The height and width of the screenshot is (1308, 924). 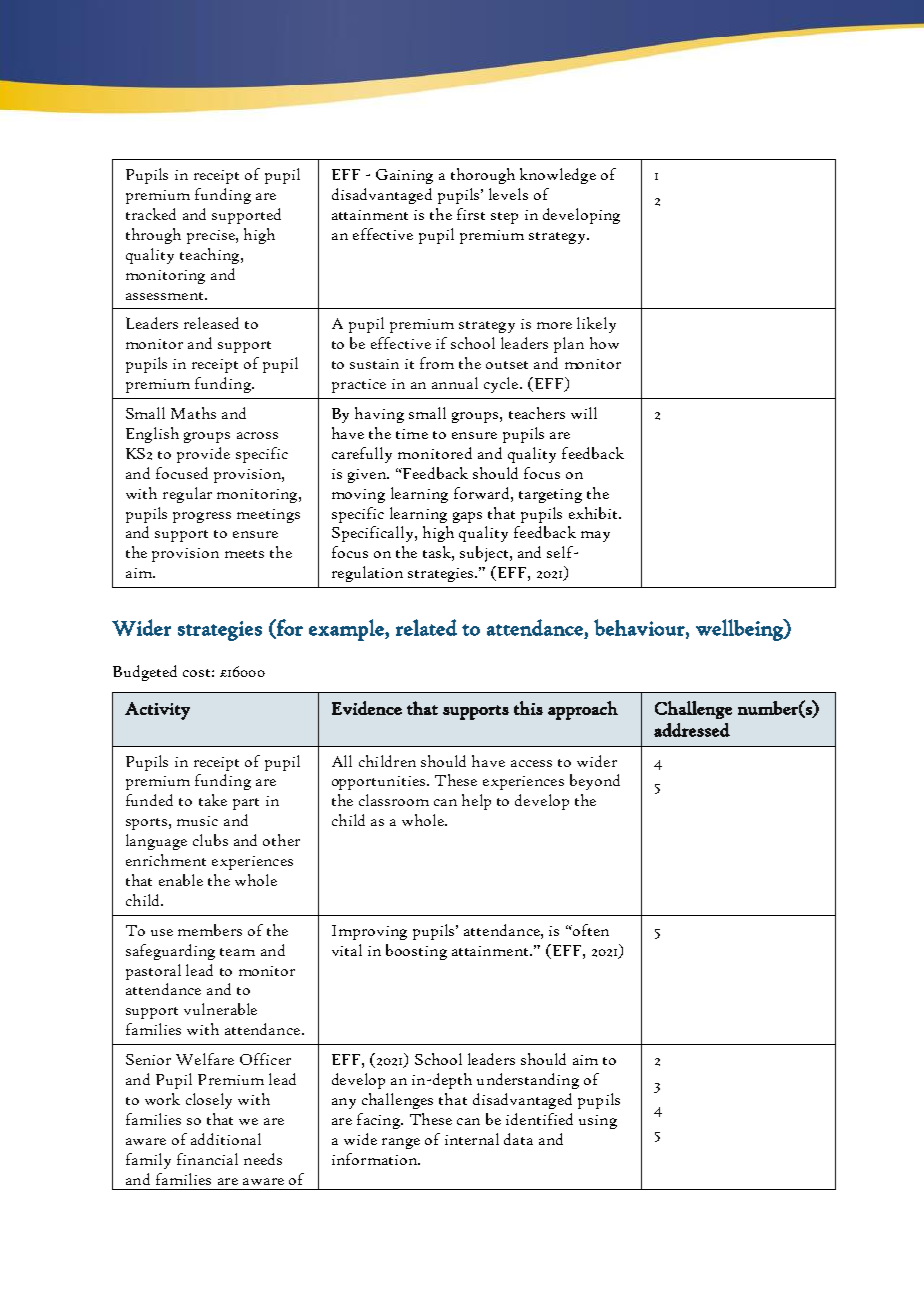 What do you see at coordinates (416, 952) in the screenshot?
I see `boosting` at bounding box center [416, 952].
